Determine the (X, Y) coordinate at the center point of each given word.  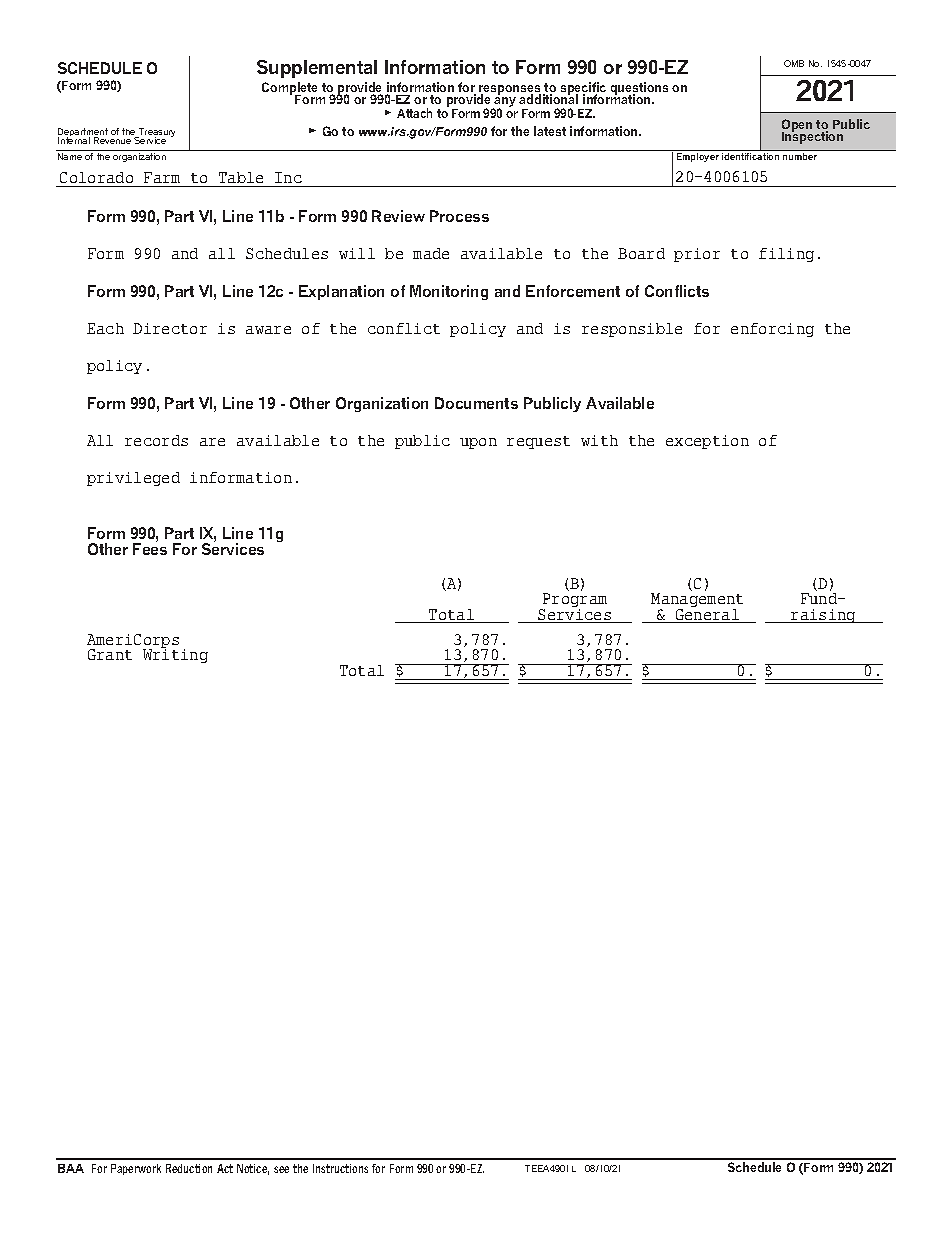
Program (574, 602)
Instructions (340, 1168)
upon (478, 443)
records (156, 440)
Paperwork (136, 1169)
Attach (414, 113)
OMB (794, 63)
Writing (175, 656)
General (707, 616)
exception (707, 442)
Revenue (112, 140)
